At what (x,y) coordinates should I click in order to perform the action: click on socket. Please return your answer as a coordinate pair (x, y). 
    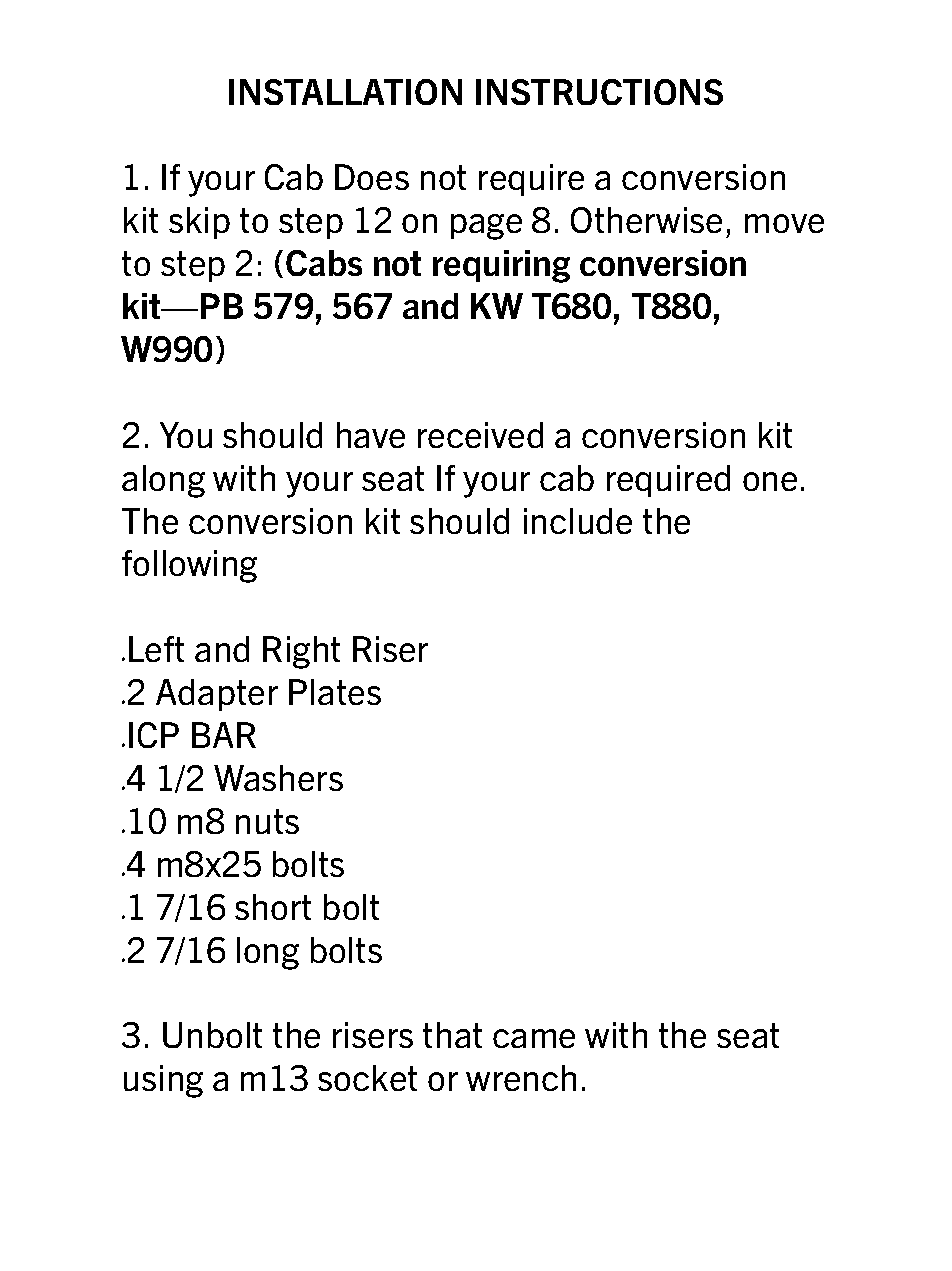
    Looking at the image, I should click on (367, 1078).
